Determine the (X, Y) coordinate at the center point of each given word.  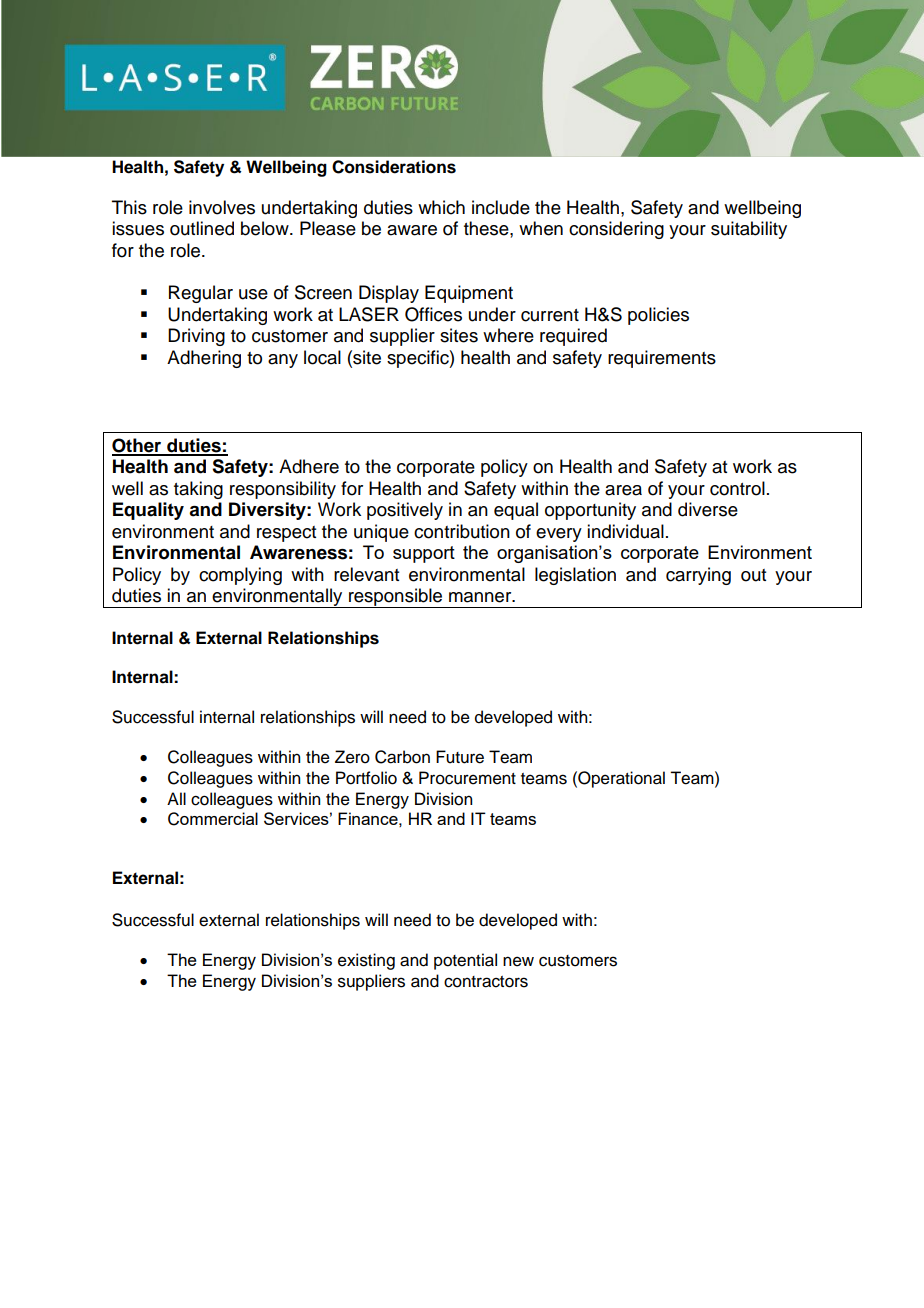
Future (460, 757)
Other (138, 446)
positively (405, 511)
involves (222, 207)
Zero (352, 757)
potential (465, 961)
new (518, 961)
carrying (698, 576)
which (441, 207)
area (623, 490)
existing (366, 961)
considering (616, 230)
